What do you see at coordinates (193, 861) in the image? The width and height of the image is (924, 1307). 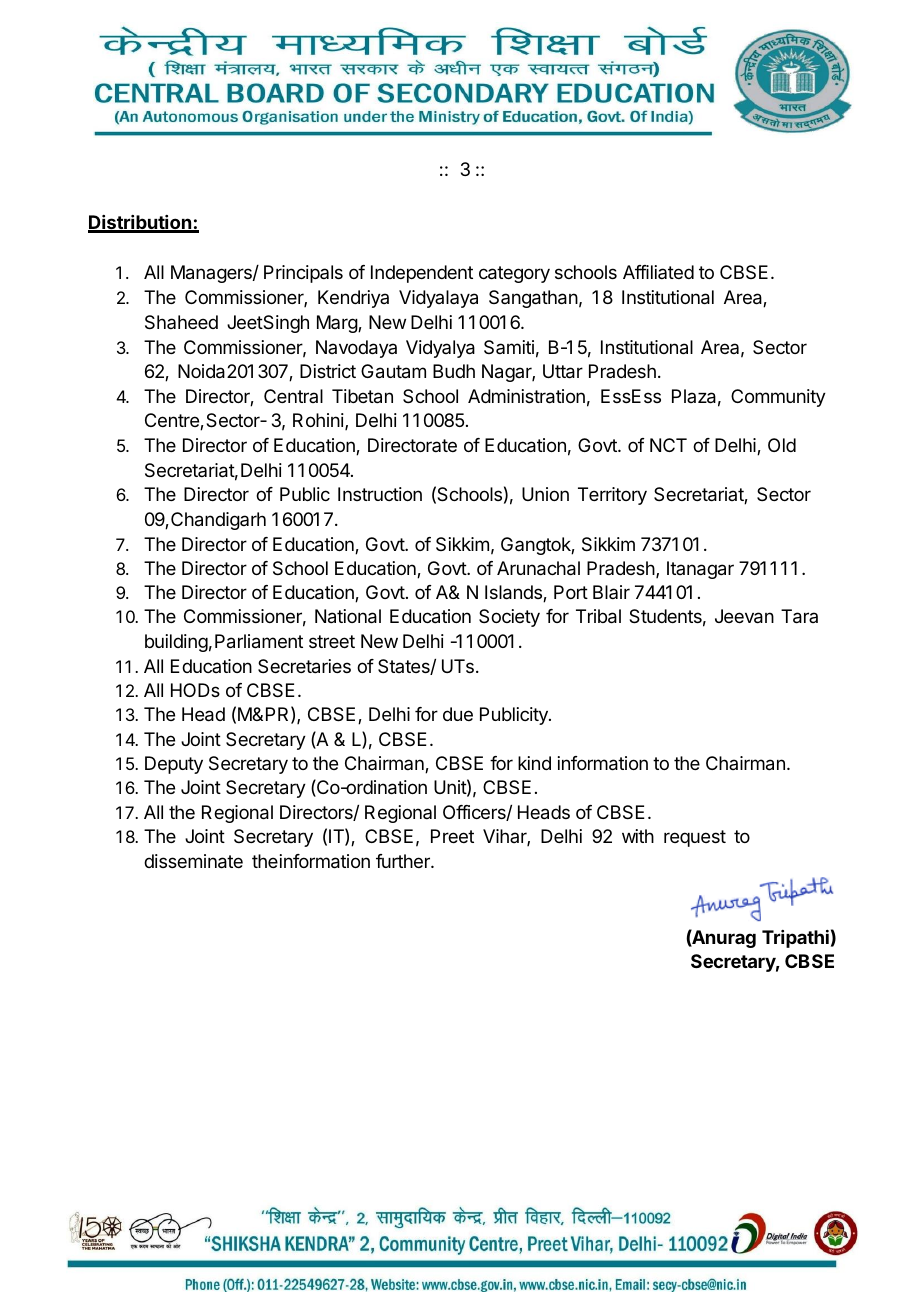 I see `disseminate` at bounding box center [193, 861].
